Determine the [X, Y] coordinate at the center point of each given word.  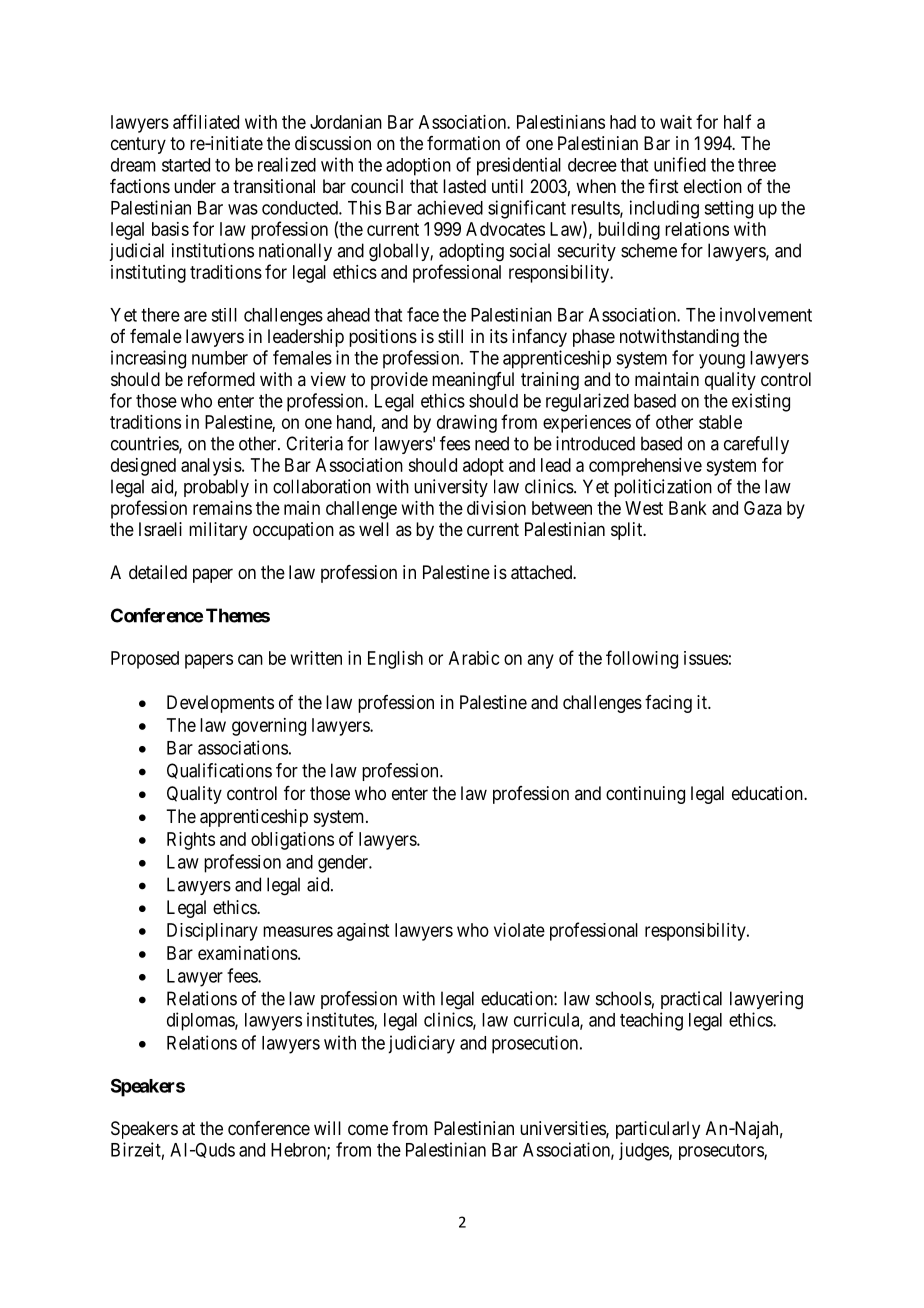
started [186, 165]
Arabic [474, 658]
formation [463, 143]
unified [680, 164]
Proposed [145, 660]
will [327, 1128]
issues [706, 658]
